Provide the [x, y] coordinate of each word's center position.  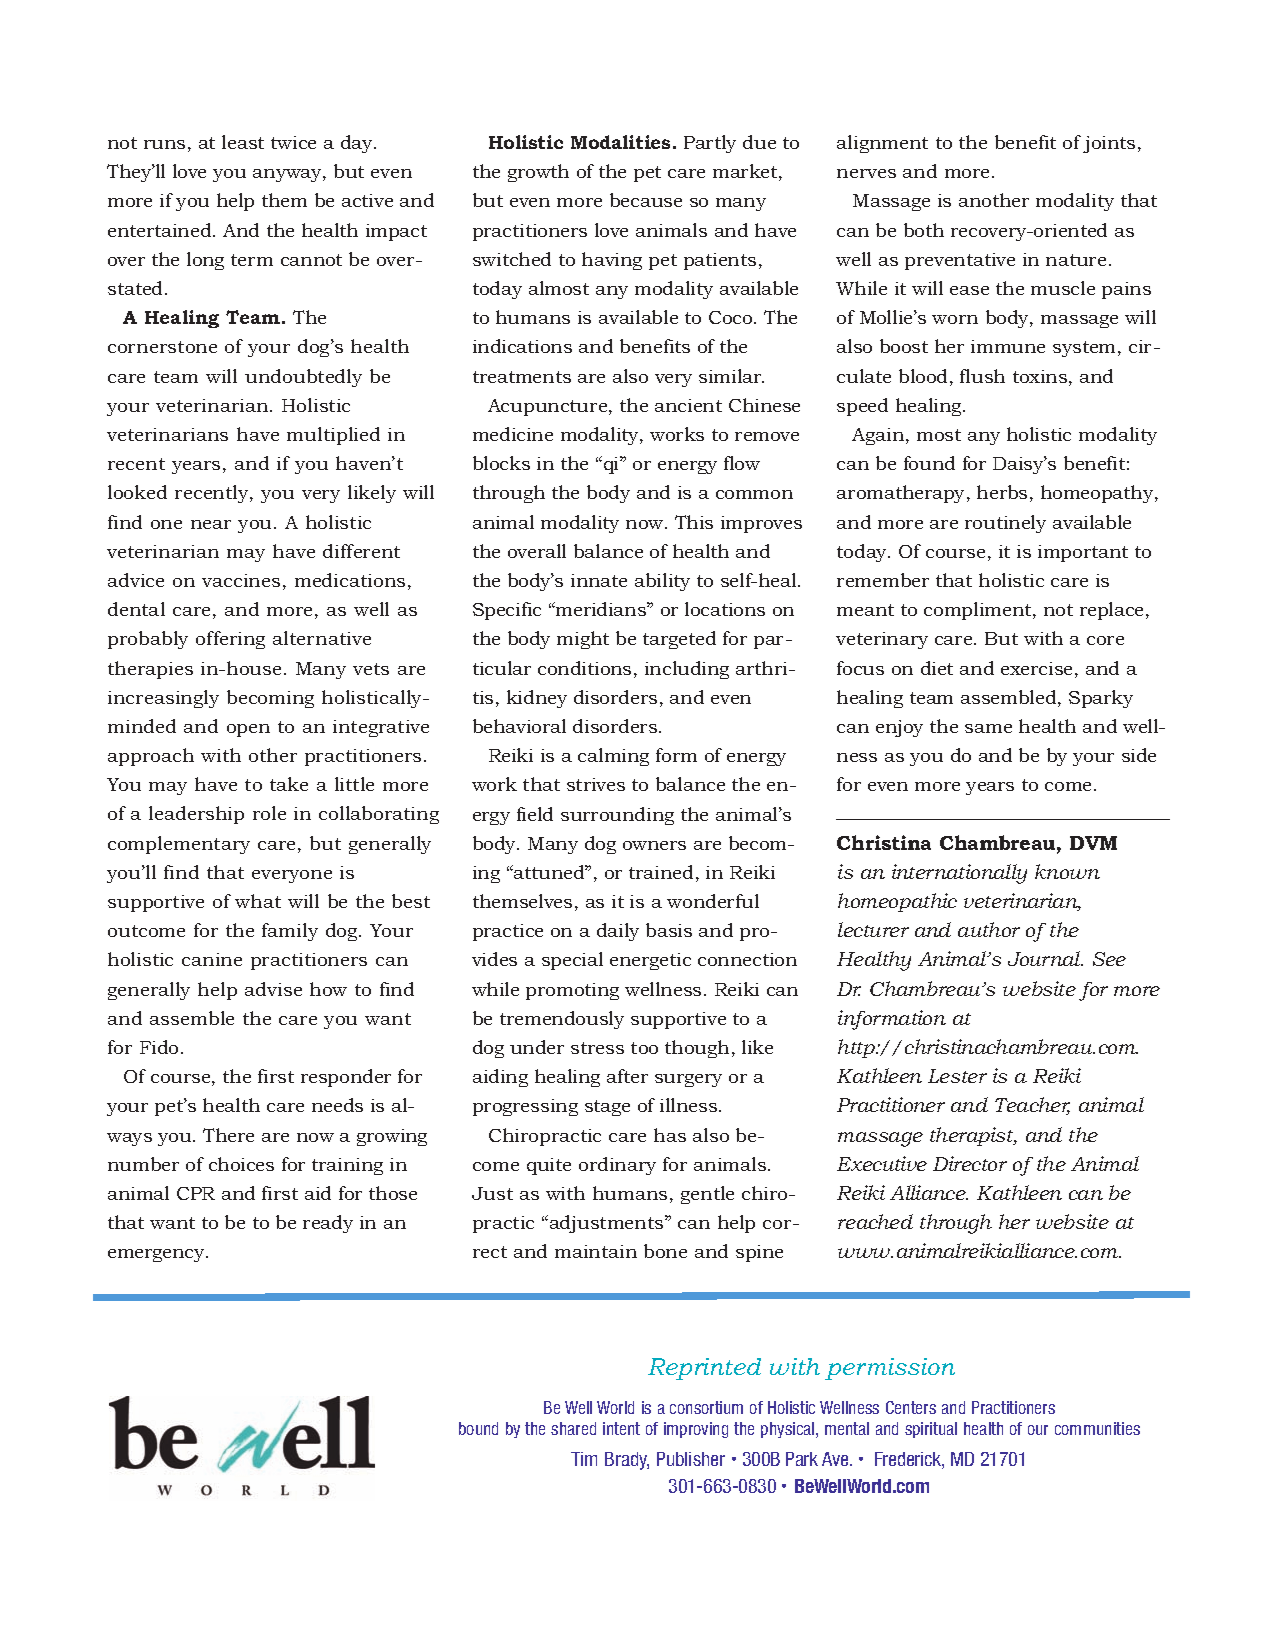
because [646, 200]
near [211, 524]
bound [478, 1428]
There [228, 1135]
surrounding [617, 816]
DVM [1093, 843]
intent [621, 1428]
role [269, 813]
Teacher [1032, 1106]
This [694, 522]
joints [1109, 144]
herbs [1002, 492]
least [243, 142]
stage [607, 1108]
